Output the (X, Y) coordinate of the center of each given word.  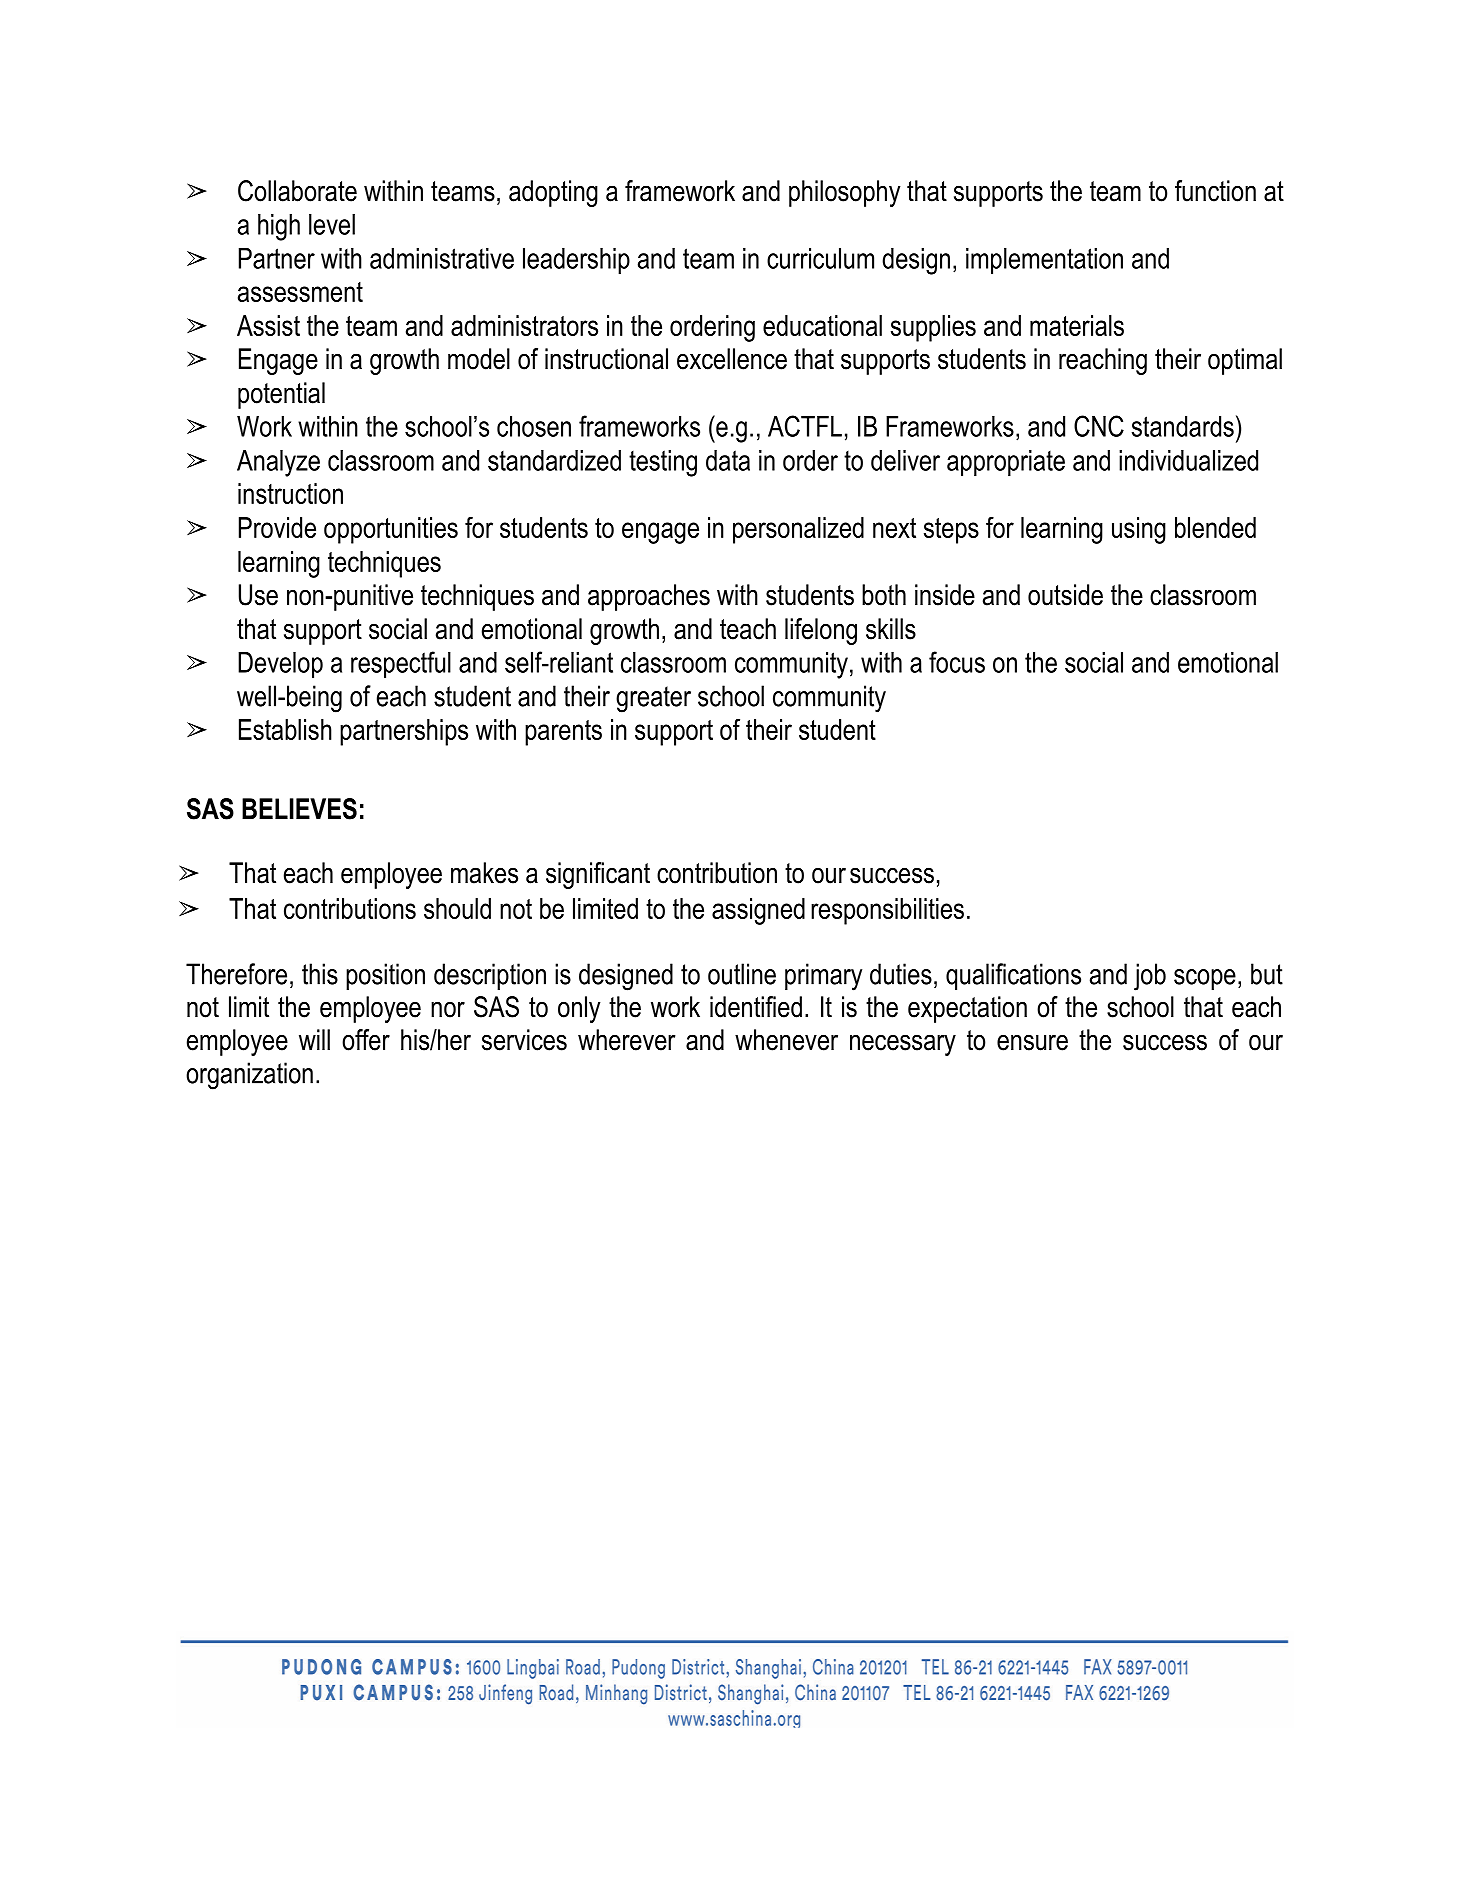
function (1215, 191)
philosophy (844, 193)
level (332, 224)
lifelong (821, 631)
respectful (401, 665)
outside (1065, 595)
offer (366, 1040)
